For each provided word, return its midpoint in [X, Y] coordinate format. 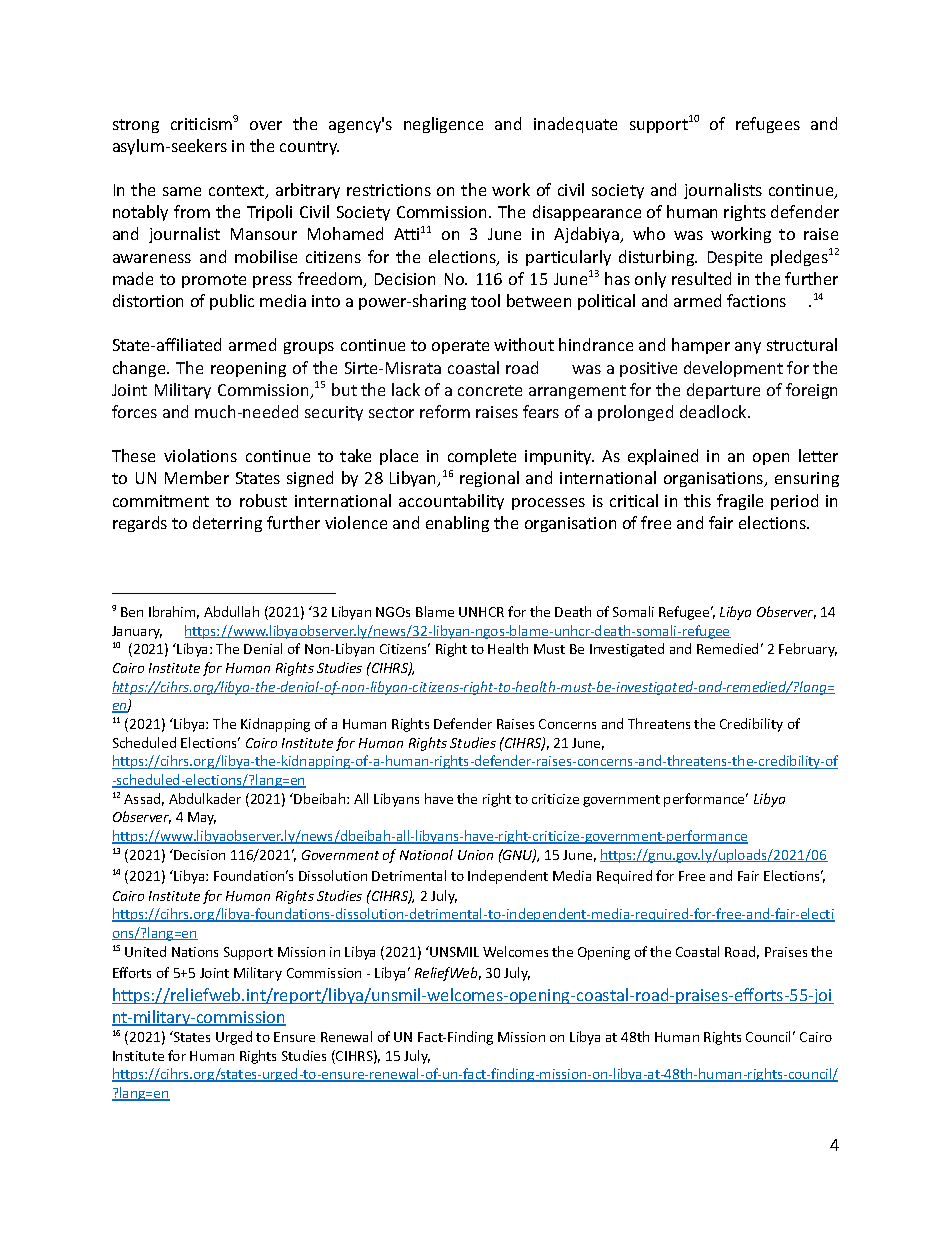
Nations [195, 952]
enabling [457, 524]
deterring [227, 524]
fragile [740, 502]
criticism [202, 123]
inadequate [575, 125]
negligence [443, 125]
